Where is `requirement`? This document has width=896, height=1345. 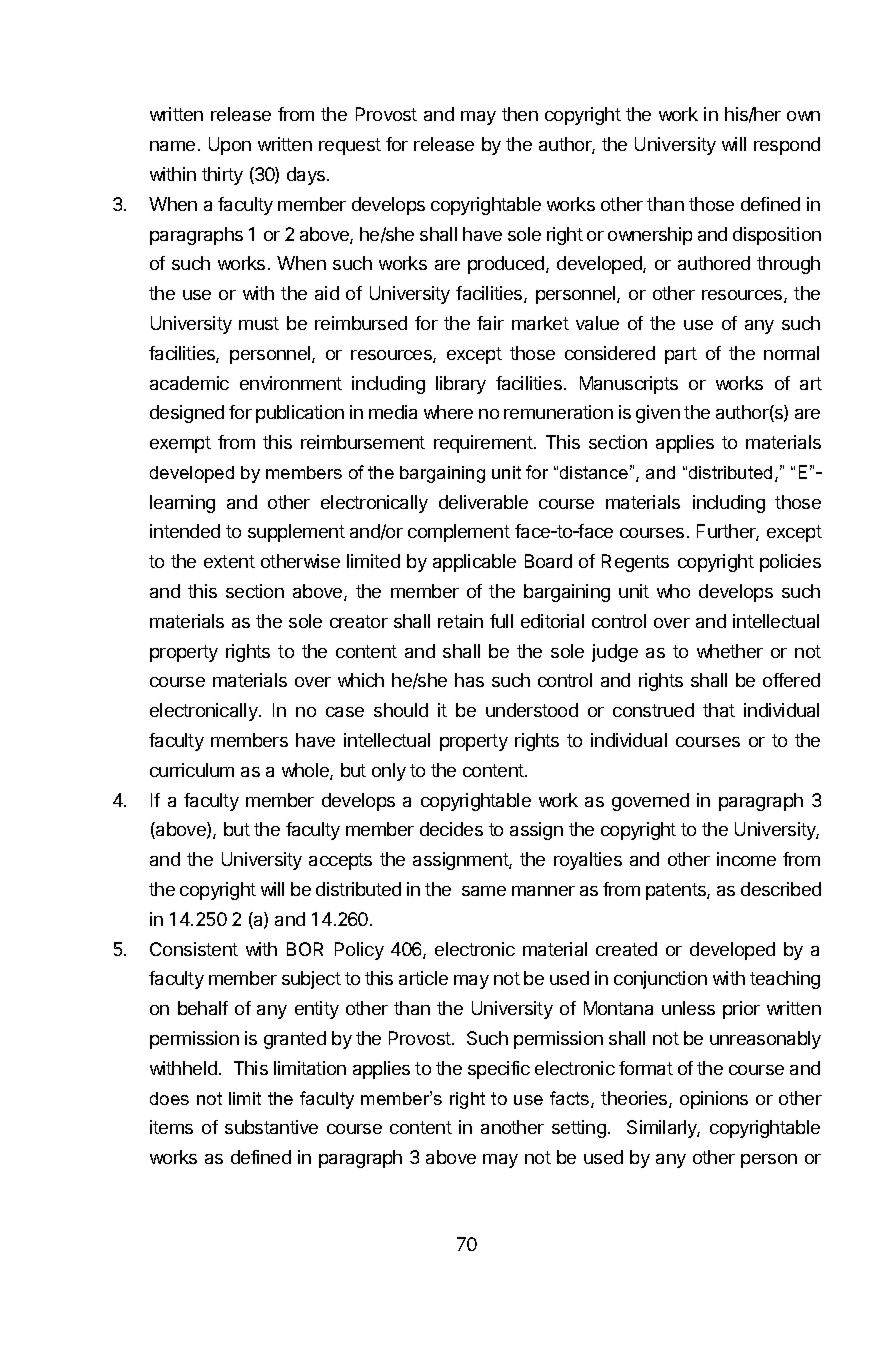
requirement is located at coordinates (484, 444).
